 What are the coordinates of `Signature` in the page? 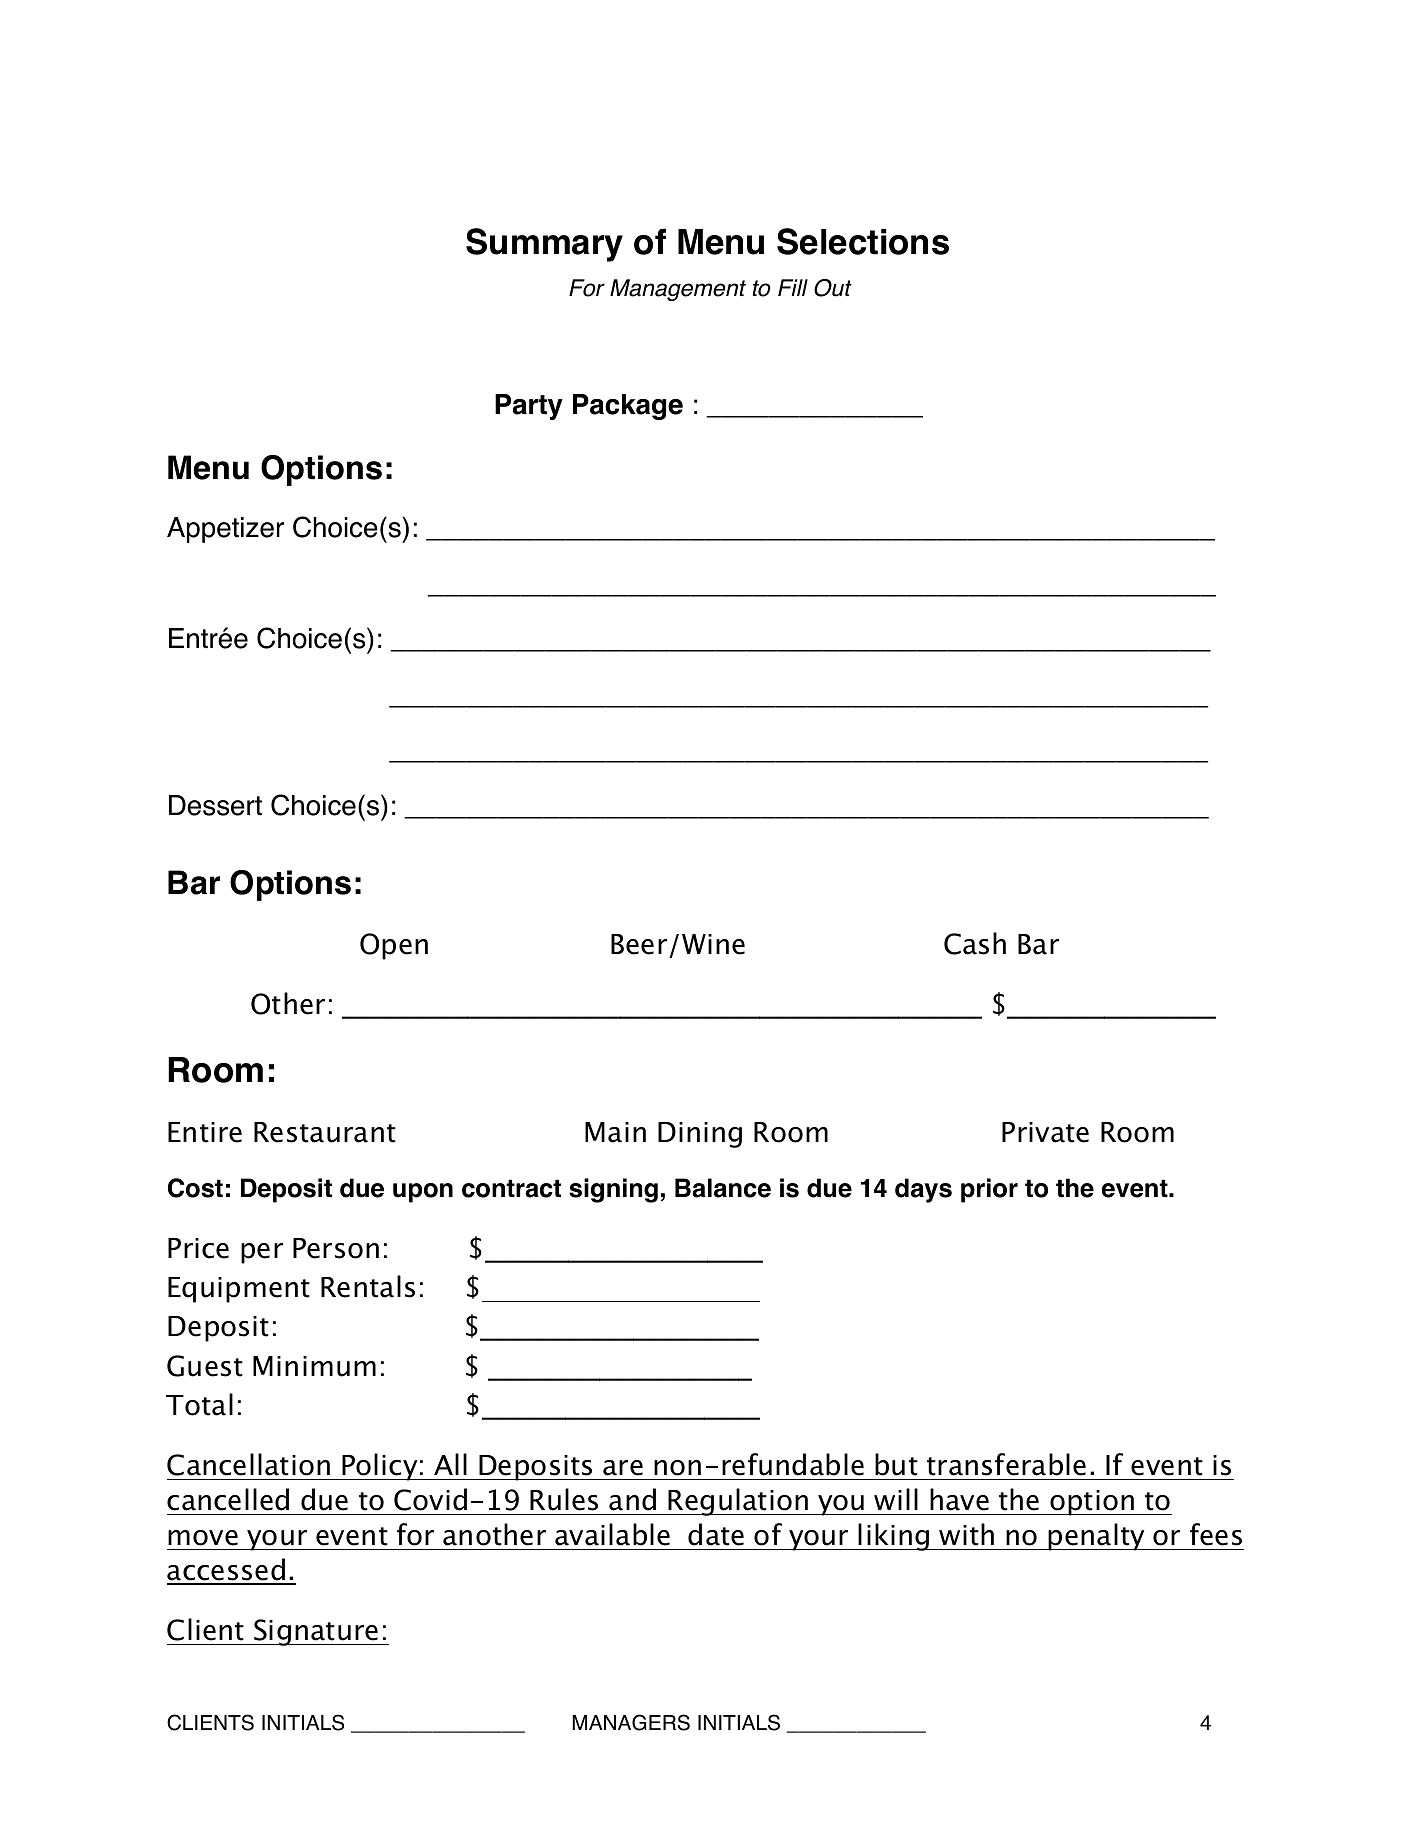 It's located at (316, 1632).
